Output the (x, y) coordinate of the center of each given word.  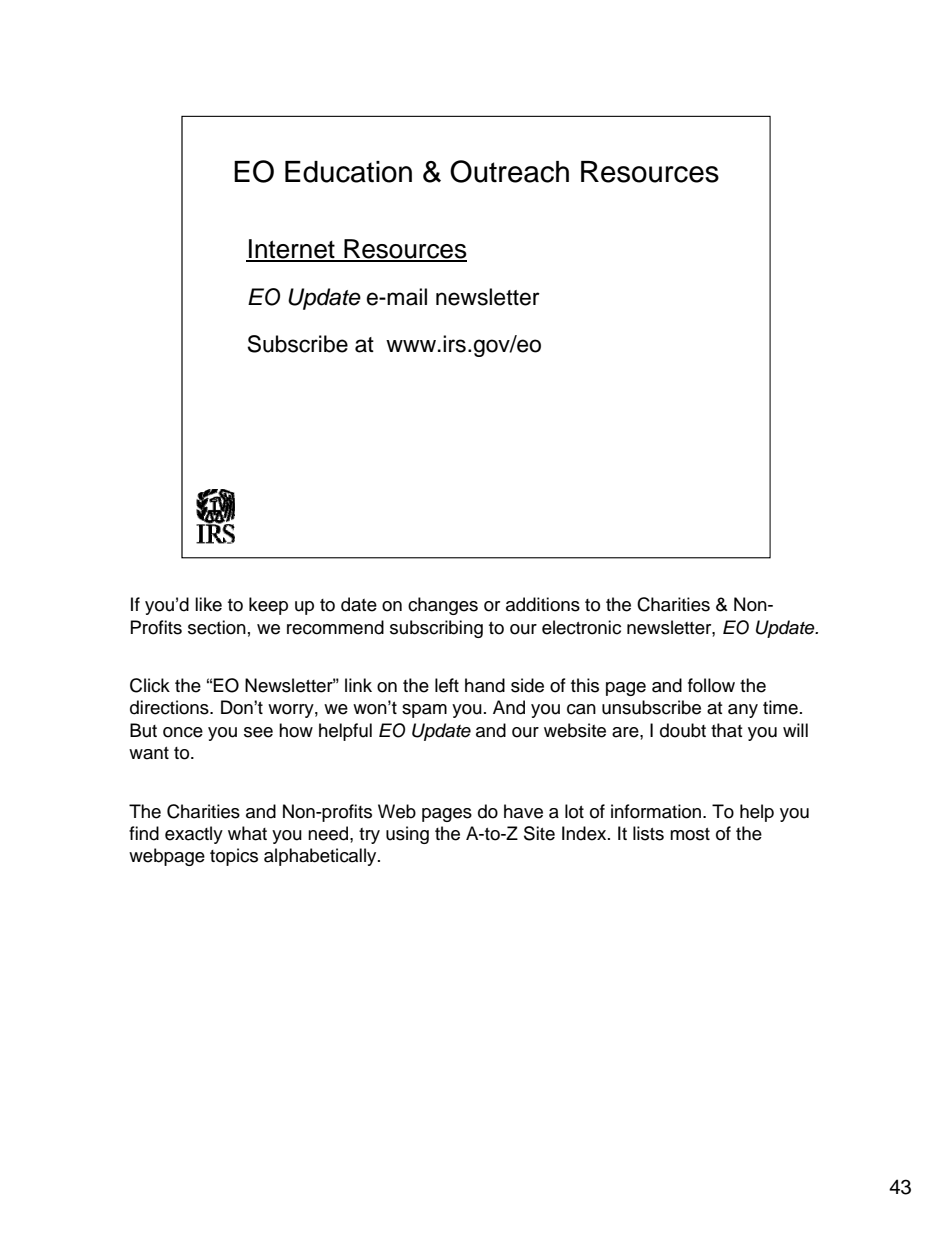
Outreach (509, 171)
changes (443, 606)
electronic (581, 627)
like (208, 604)
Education (348, 172)
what (247, 833)
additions (543, 604)
